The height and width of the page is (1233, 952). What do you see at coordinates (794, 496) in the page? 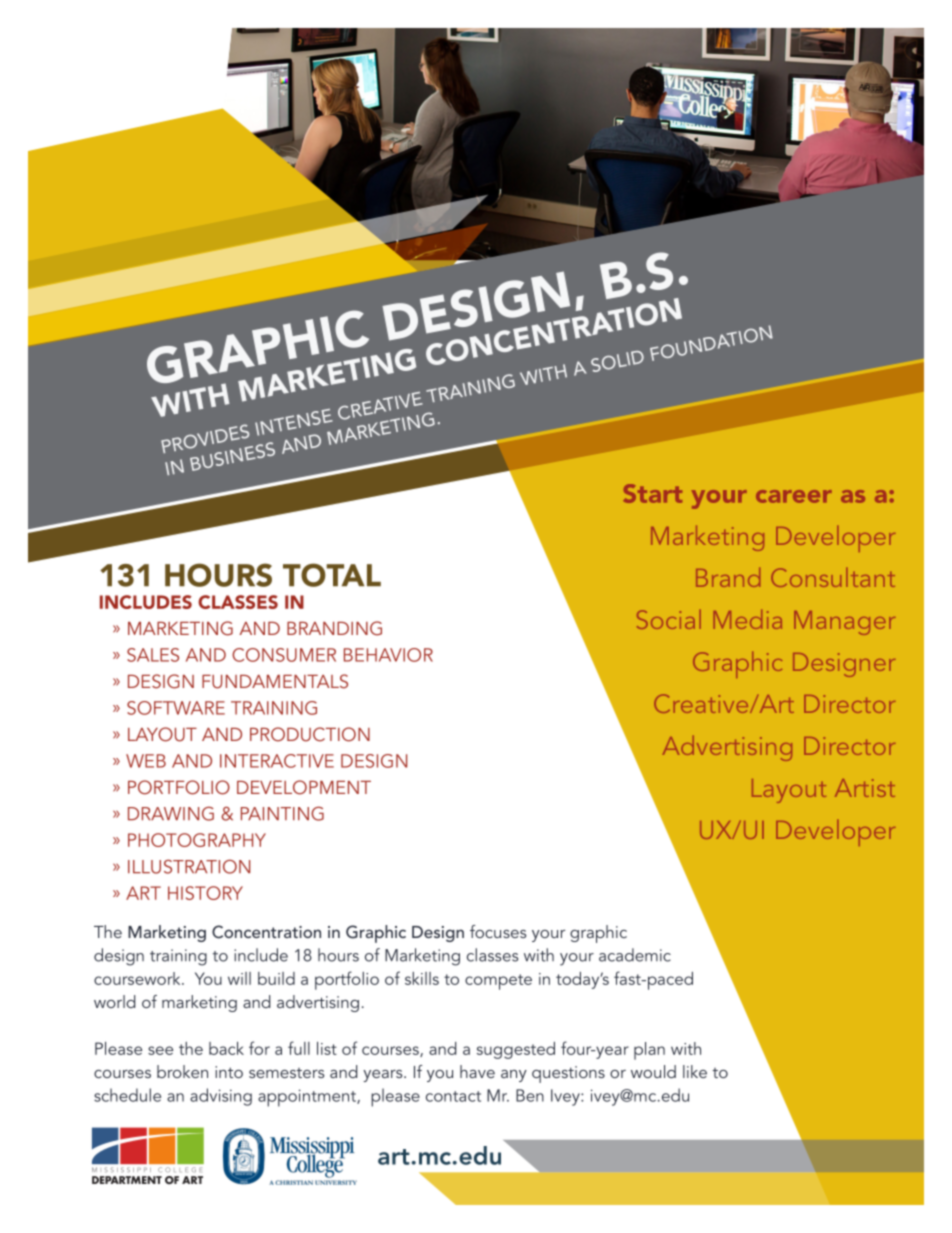
I see `career` at bounding box center [794, 496].
